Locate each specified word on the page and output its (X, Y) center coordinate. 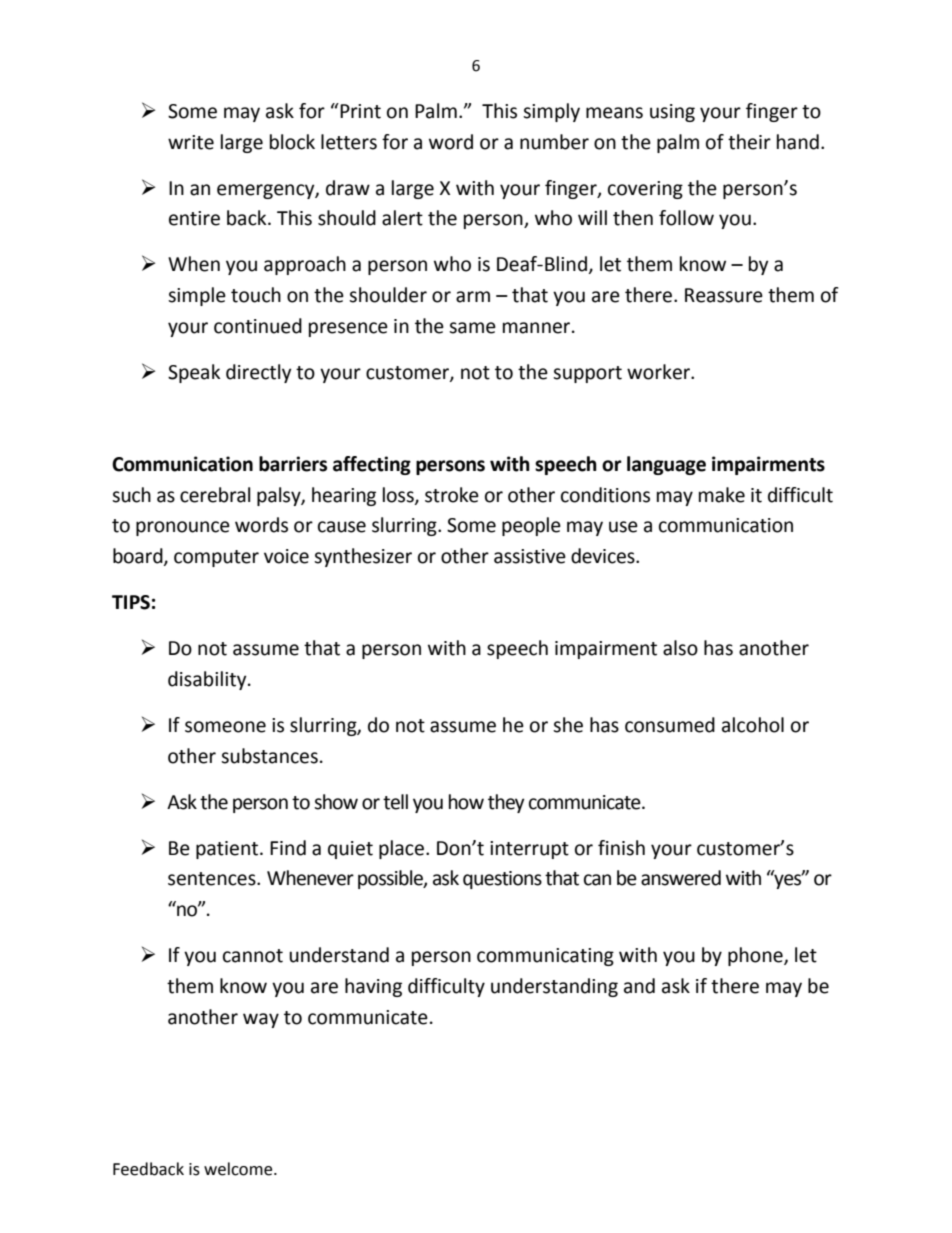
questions (502, 880)
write (191, 142)
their (749, 142)
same (472, 328)
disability (208, 680)
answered (681, 878)
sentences (213, 879)
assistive (530, 556)
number (554, 142)
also (680, 648)
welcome (239, 1169)
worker (660, 372)
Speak (194, 373)
